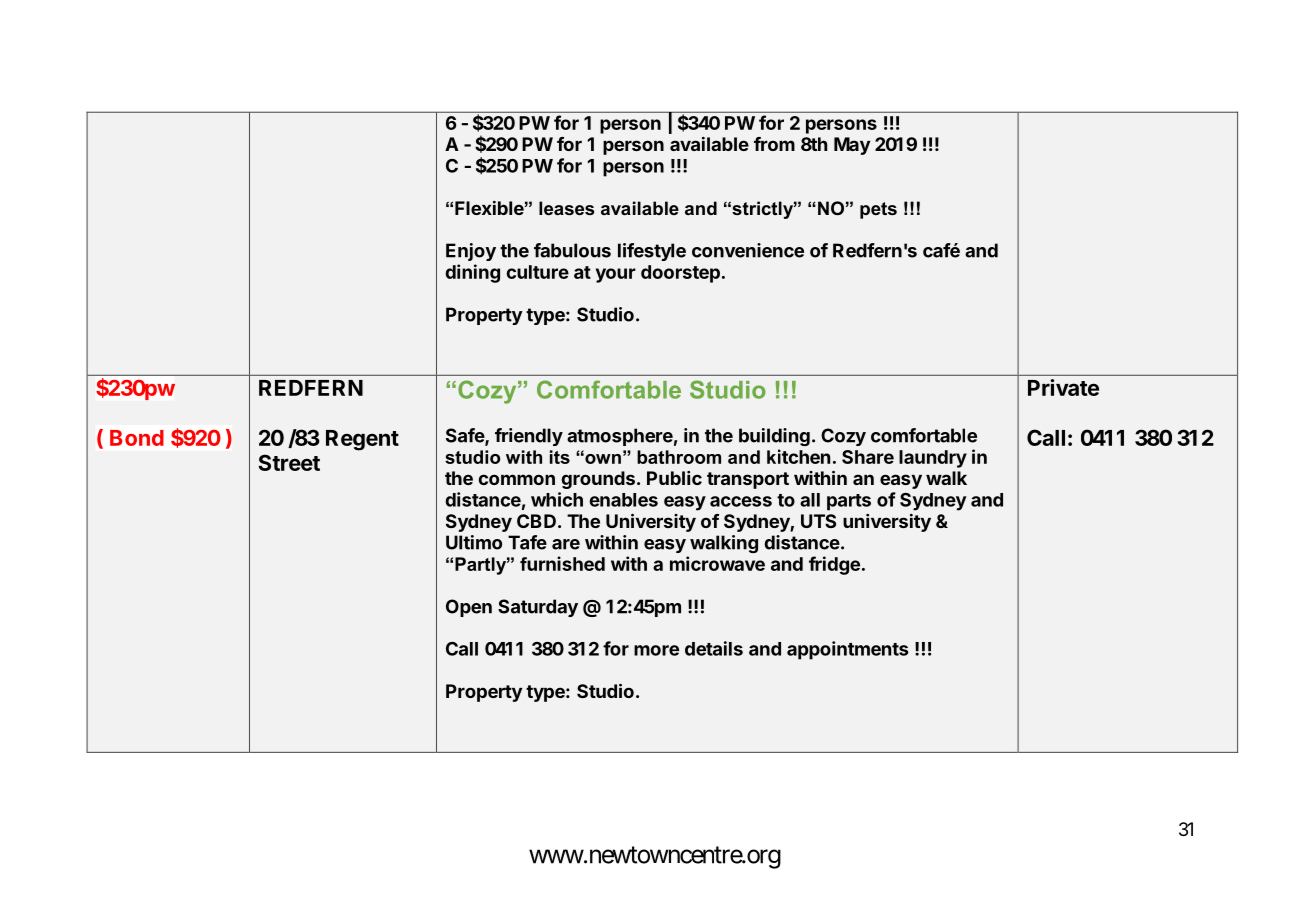  Describe the element at coordinates (566, 208) in the image. I see `leases` at that location.
